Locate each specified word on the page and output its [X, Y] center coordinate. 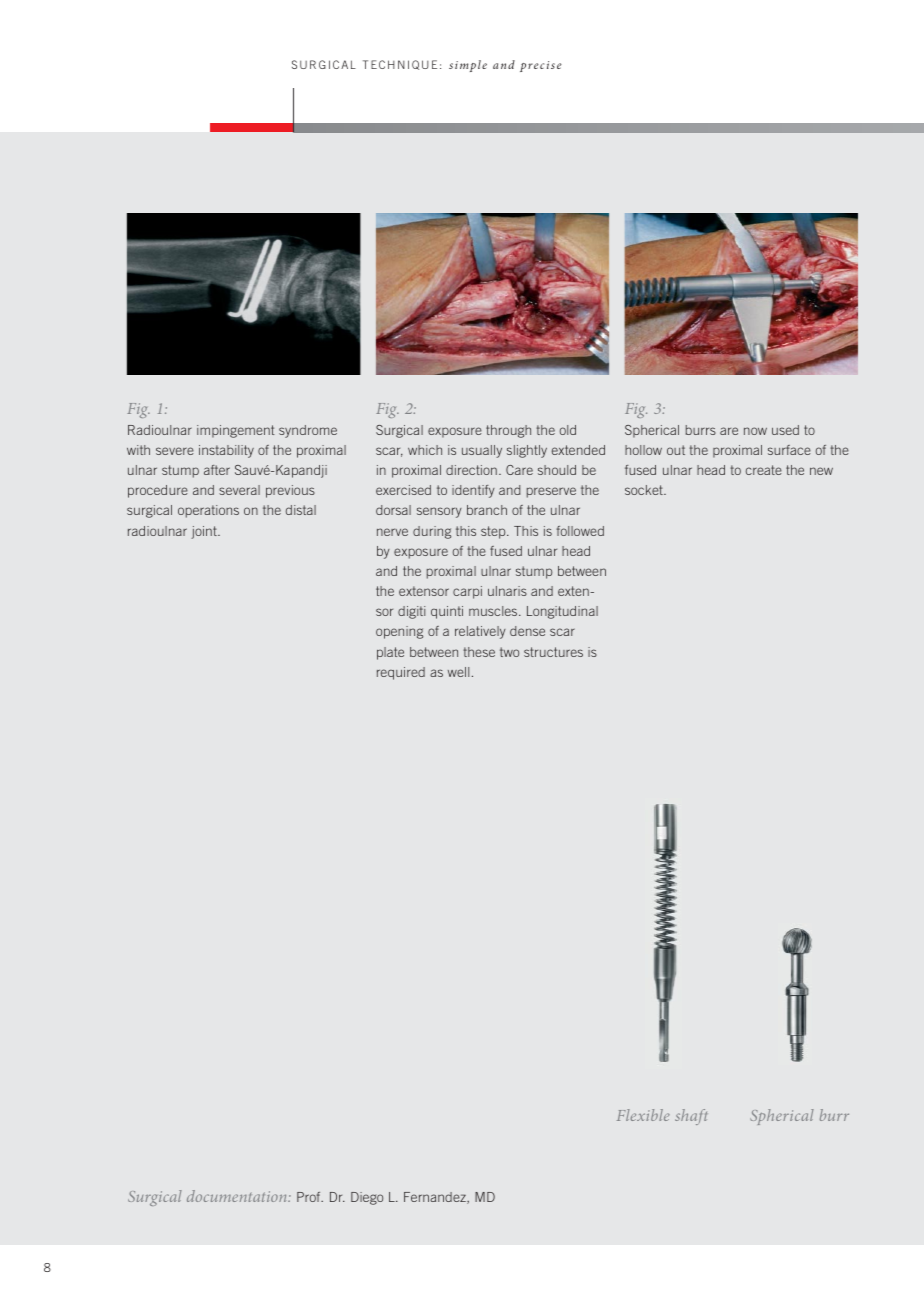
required [401, 673]
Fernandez [436, 1198]
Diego [367, 1198]
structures [553, 652]
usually [482, 451]
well [458, 672]
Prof [310, 1197]
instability [226, 451]
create [764, 470]
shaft [691, 1117]
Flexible [643, 1115]
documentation [238, 1196]
